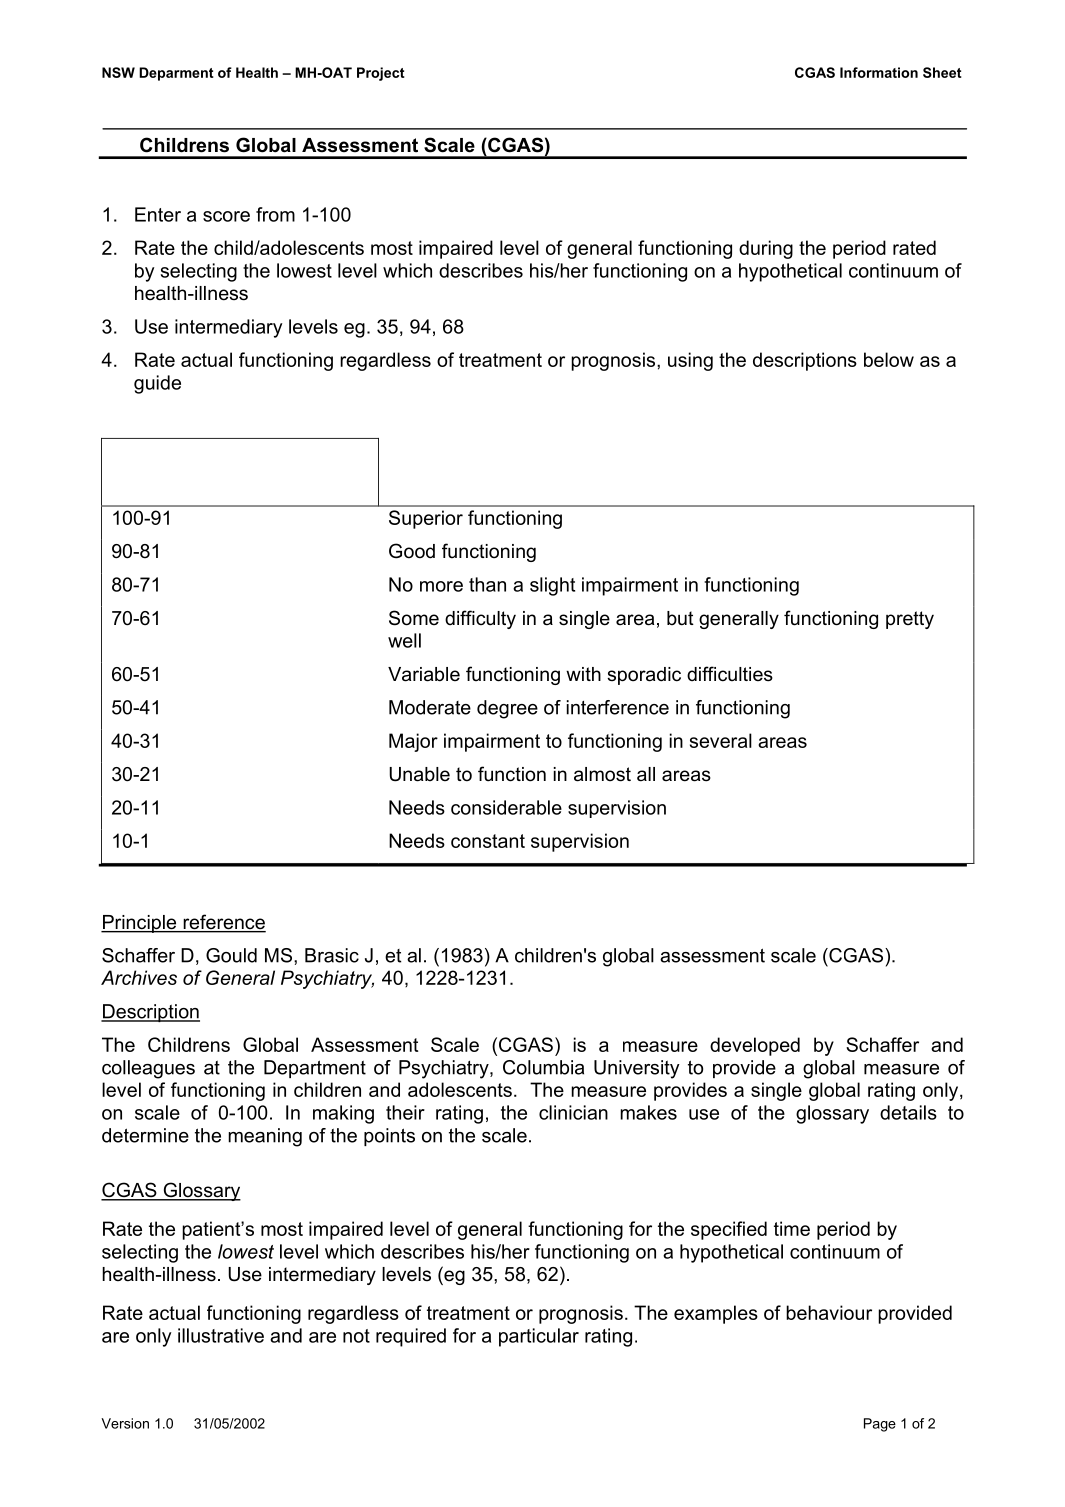  Describe the element at coordinates (157, 384) in the screenshot. I see `guide` at that location.
